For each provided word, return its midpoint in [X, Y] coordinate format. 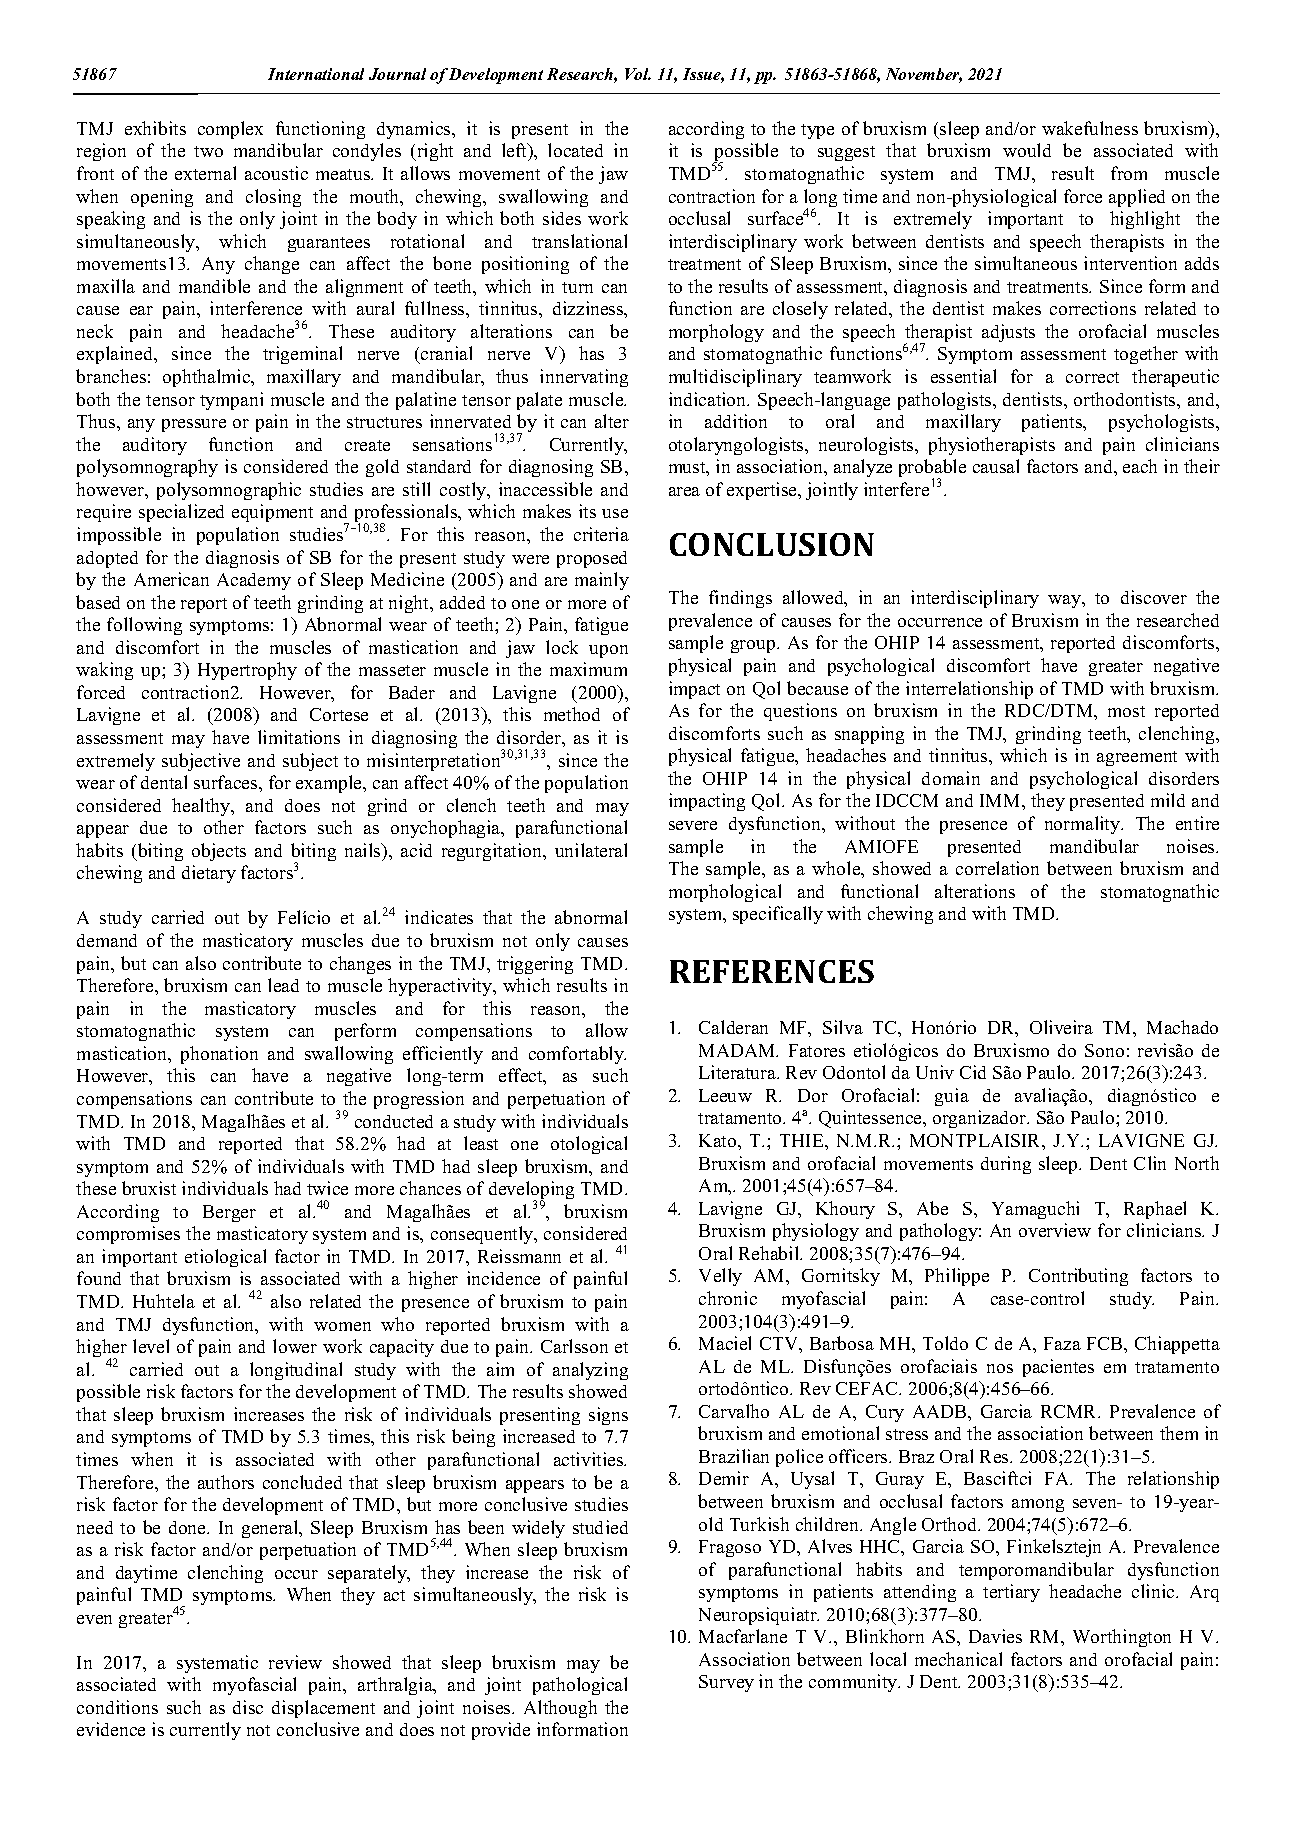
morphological [725, 893]
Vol [638, 74]
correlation [997, 868]
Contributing [1078, 1277]
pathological [580, 1686]
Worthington [1122, 1638]
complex [230, 130]
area [684, 491]
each [1140, 466]
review [295, 1662]
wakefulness [1090, 128]
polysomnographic [229, 491]
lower [295, 1346]
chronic [728, 1298]
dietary [209, 874]
